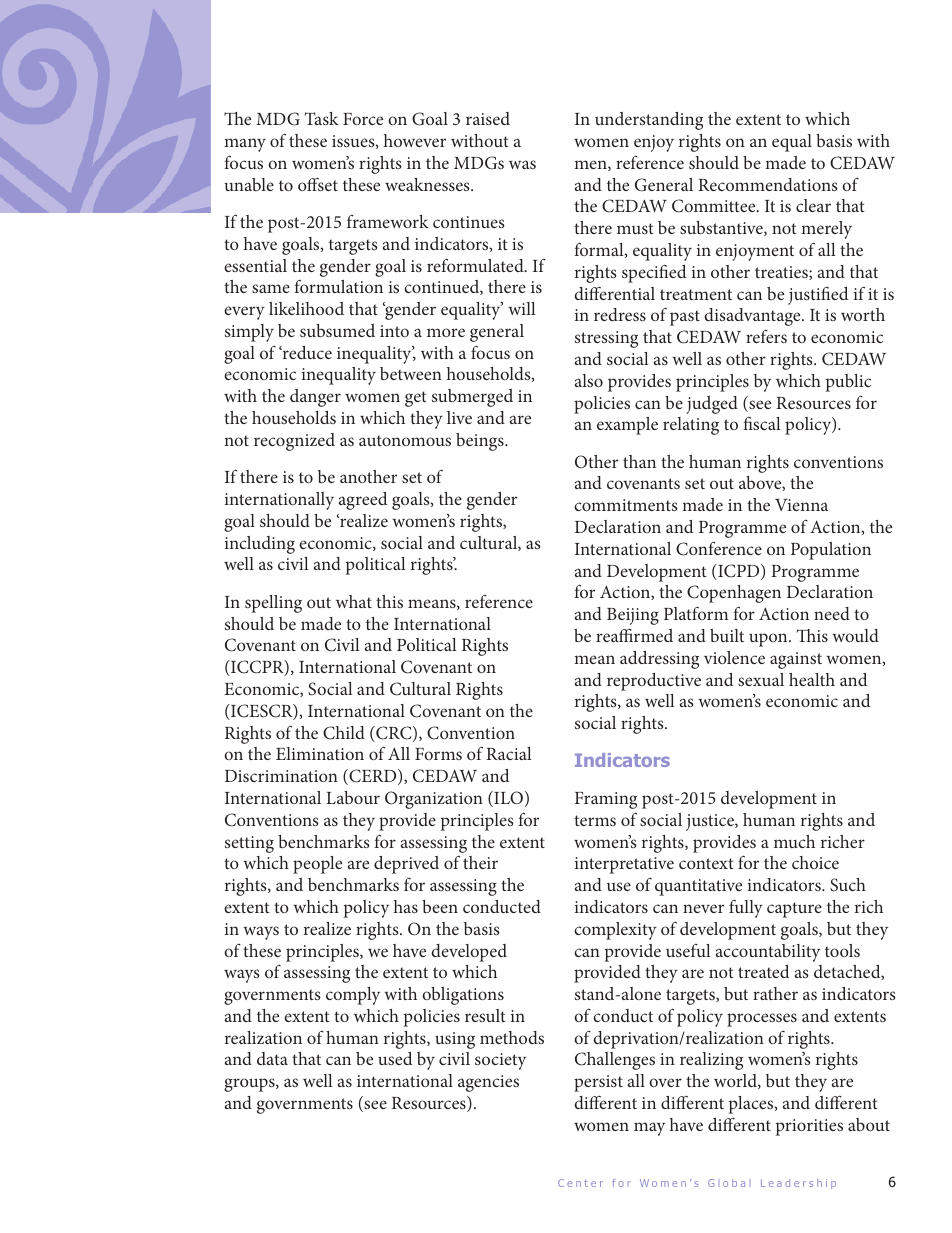  I want to click on much, so click(794, 841).
